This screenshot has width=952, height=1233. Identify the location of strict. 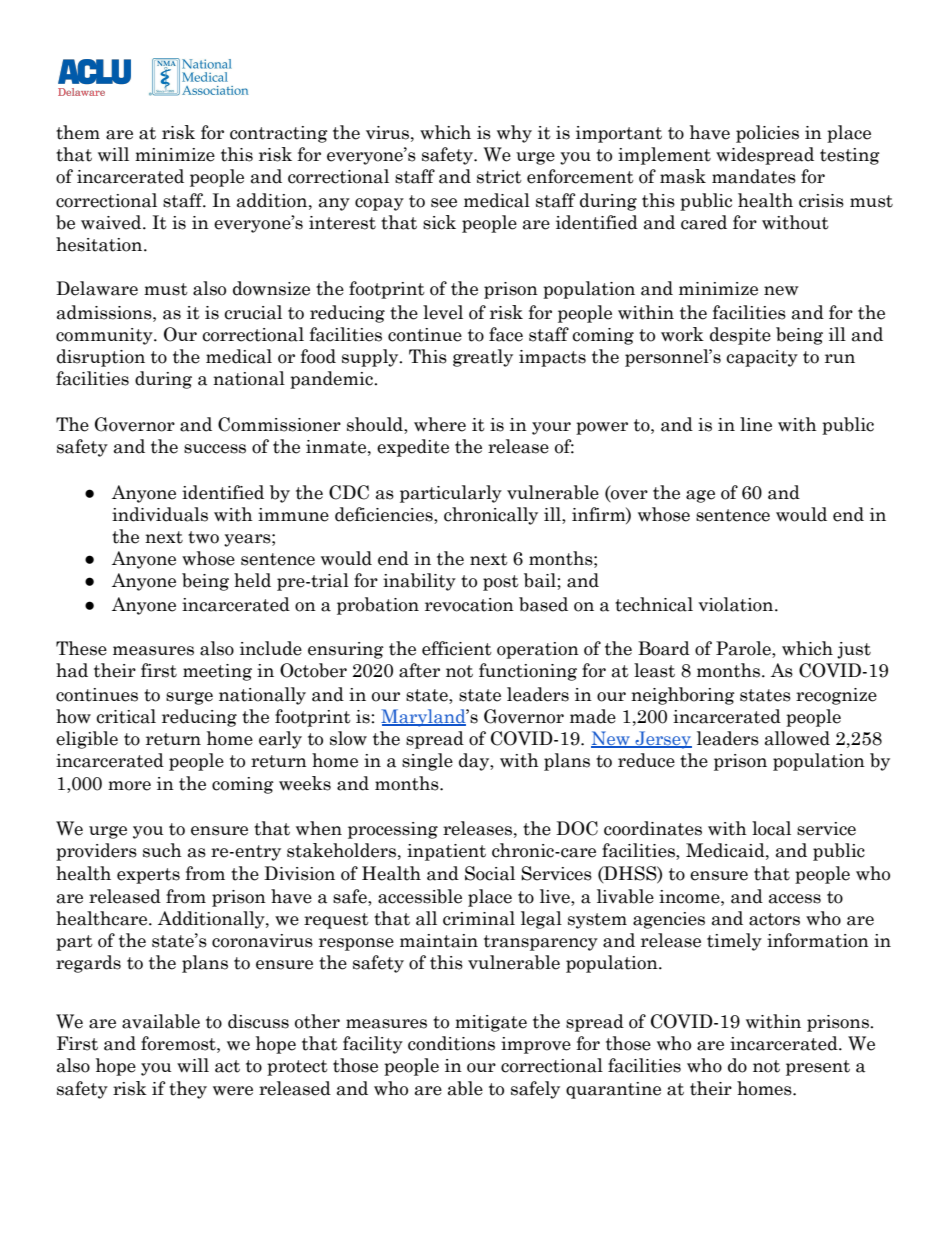
(499, 177).
